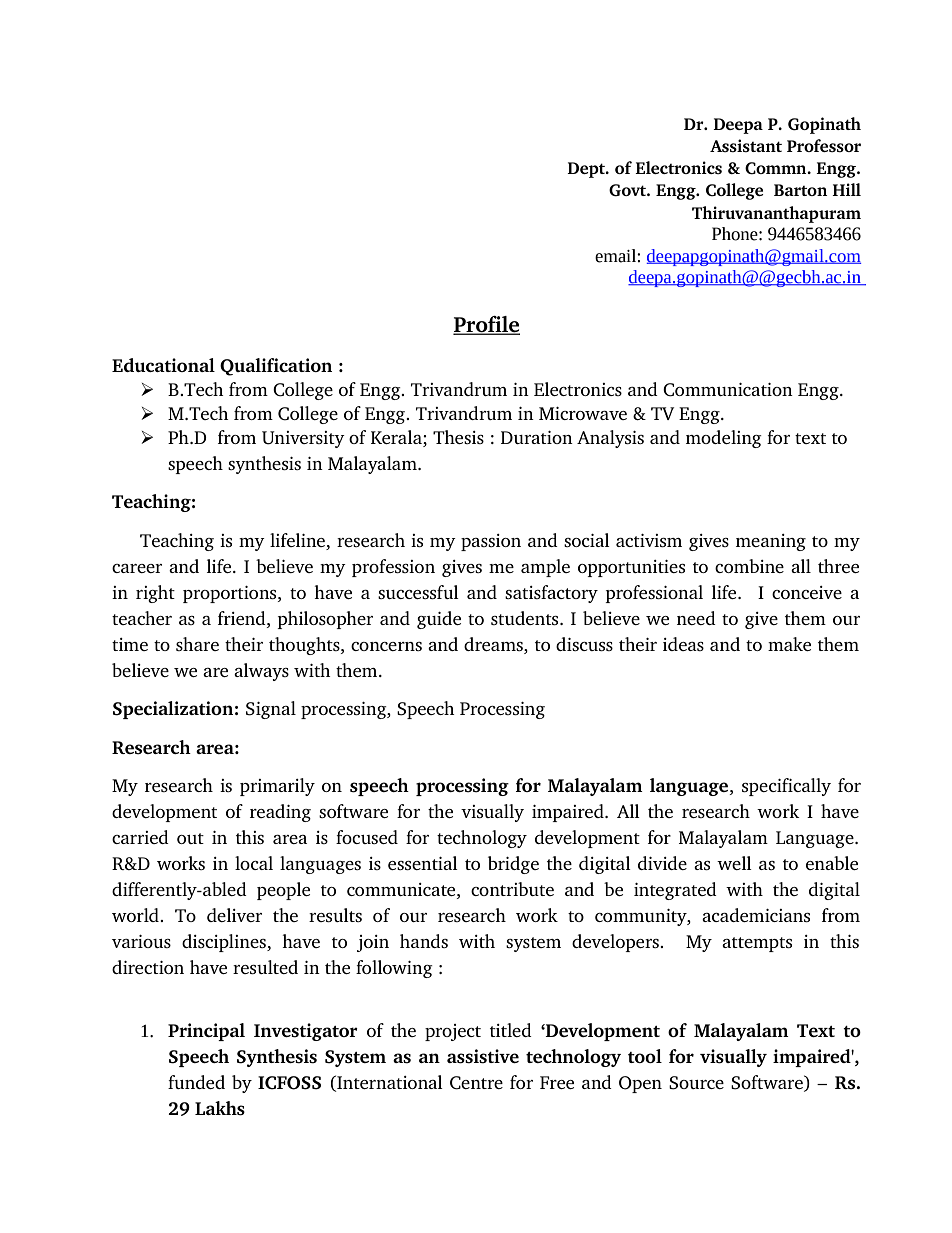  What do you see at coordinates (746, 145) in the screenshot?
I see `Assistant` at bounding box center [746, 145].
